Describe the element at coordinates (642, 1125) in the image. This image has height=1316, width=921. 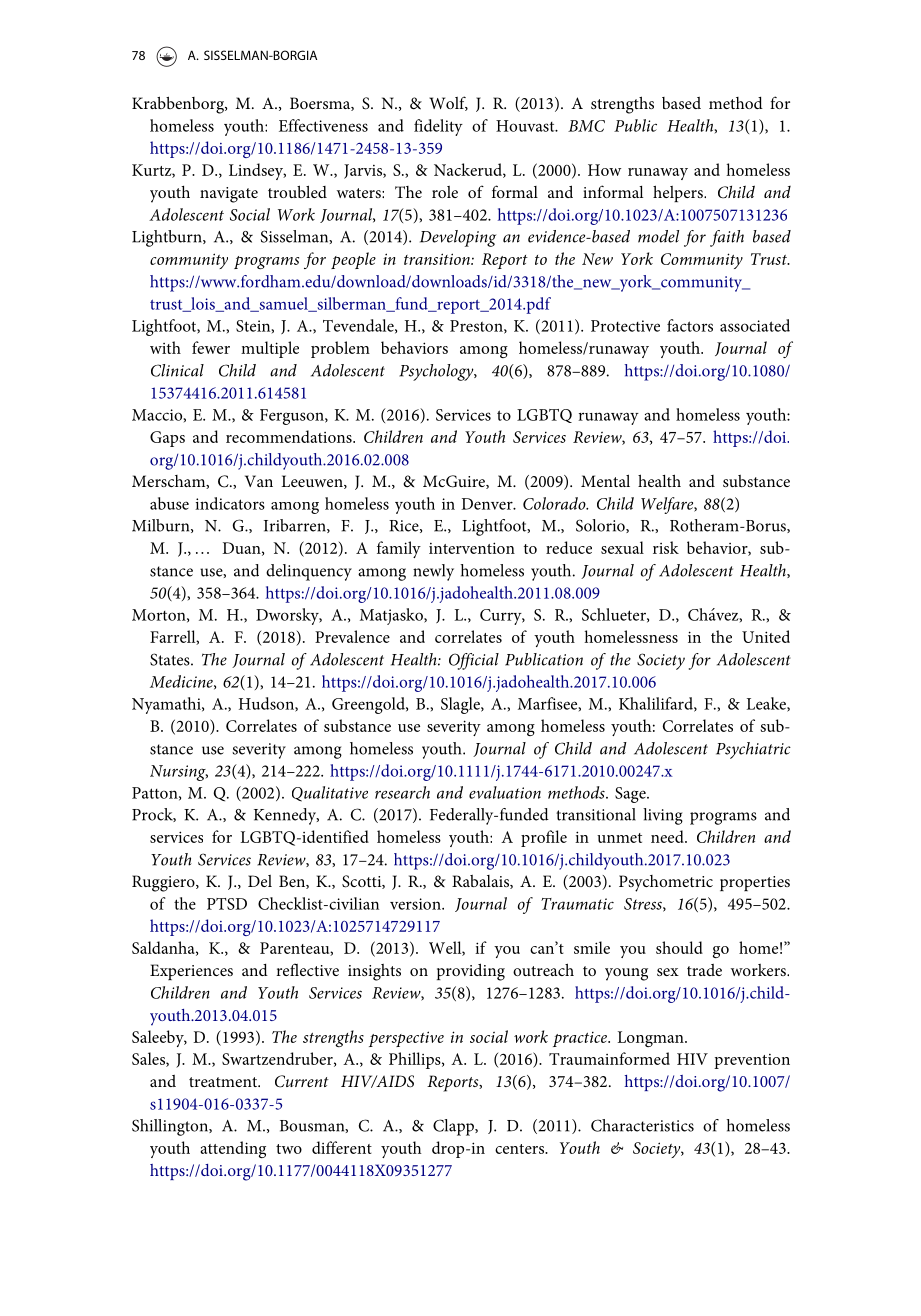
I see `Characteristics` at that location.
